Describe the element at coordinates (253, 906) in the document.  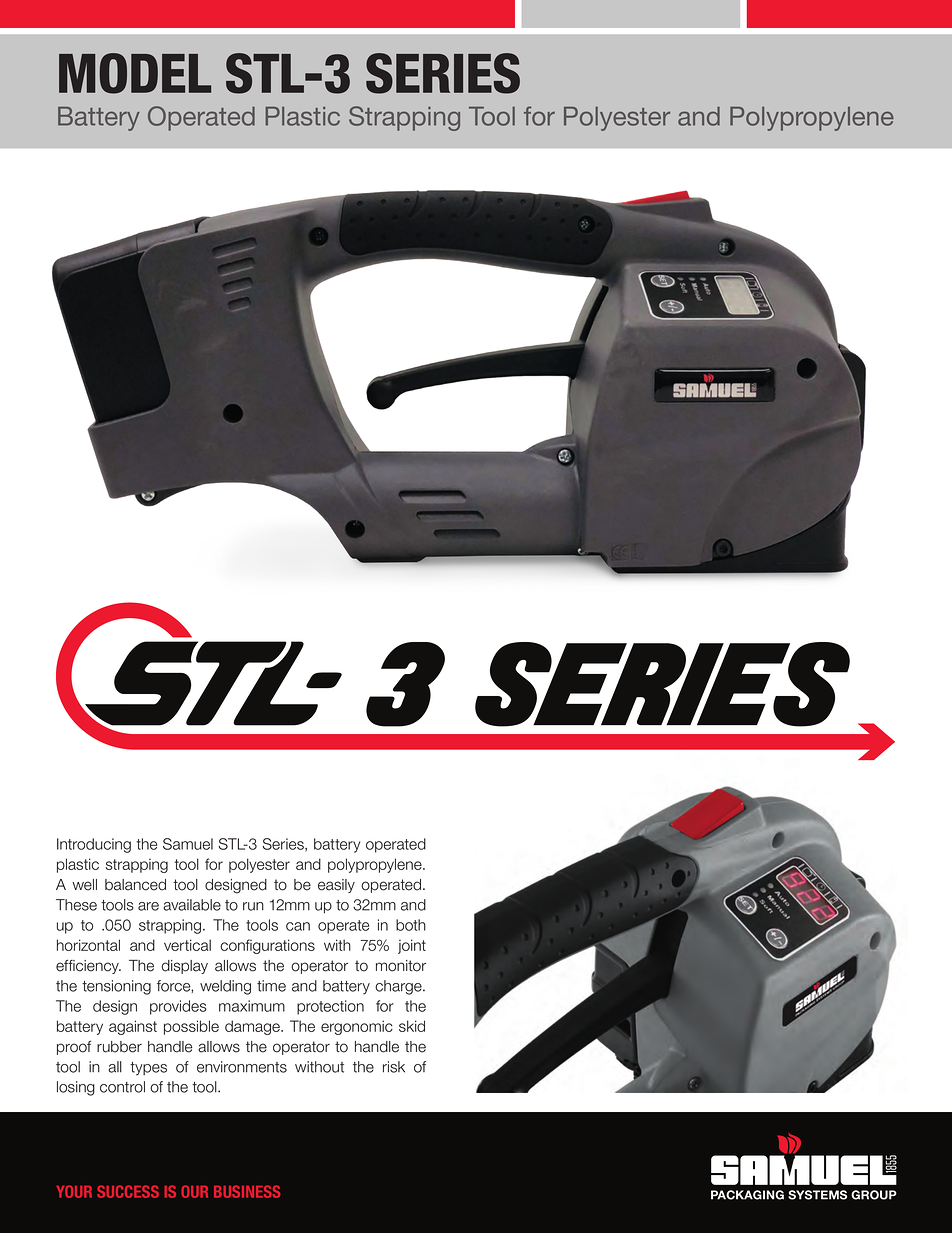
I see `run` at that location.
